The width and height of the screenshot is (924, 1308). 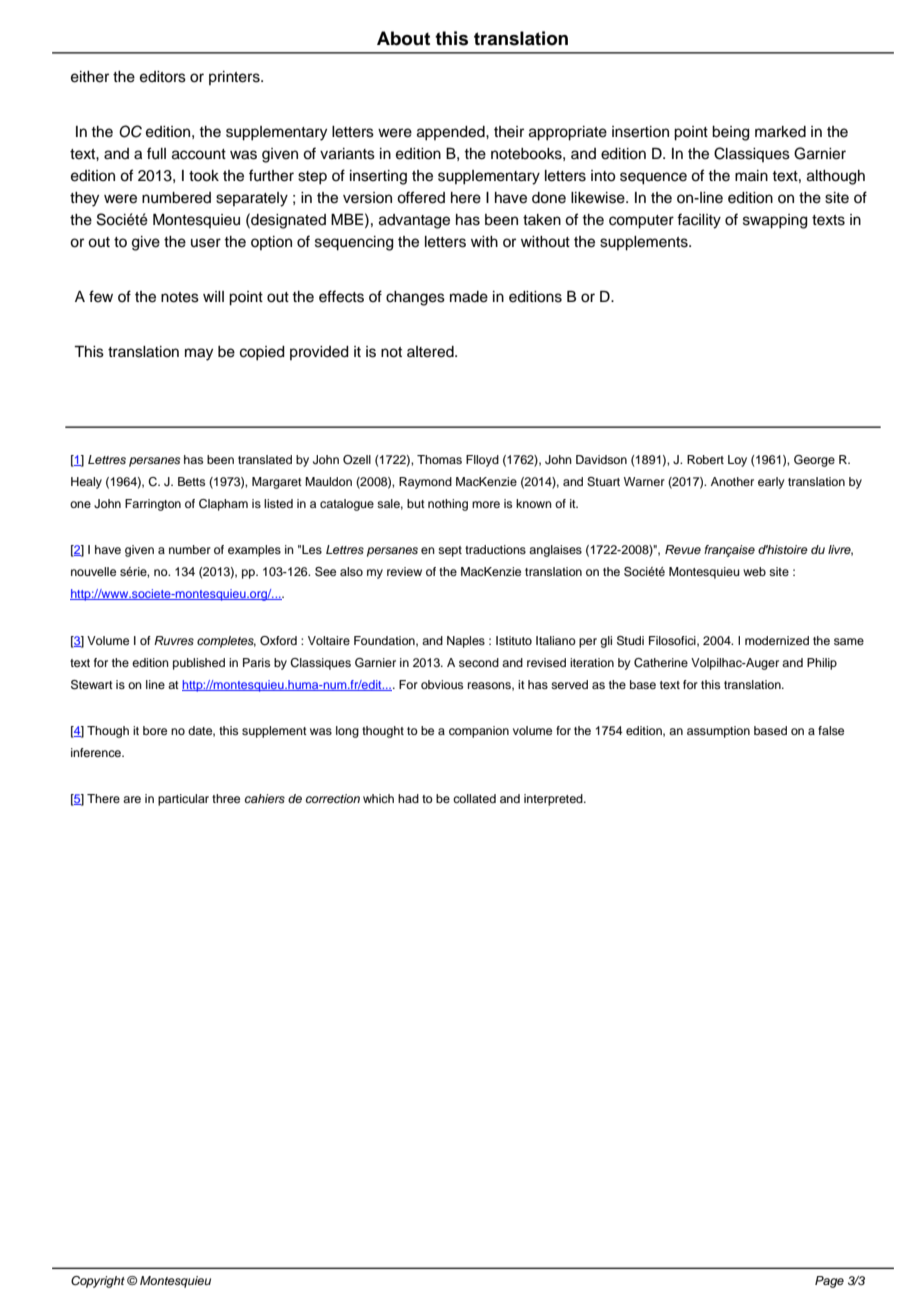 I want to click on marked, so click(x=780, y=132).
